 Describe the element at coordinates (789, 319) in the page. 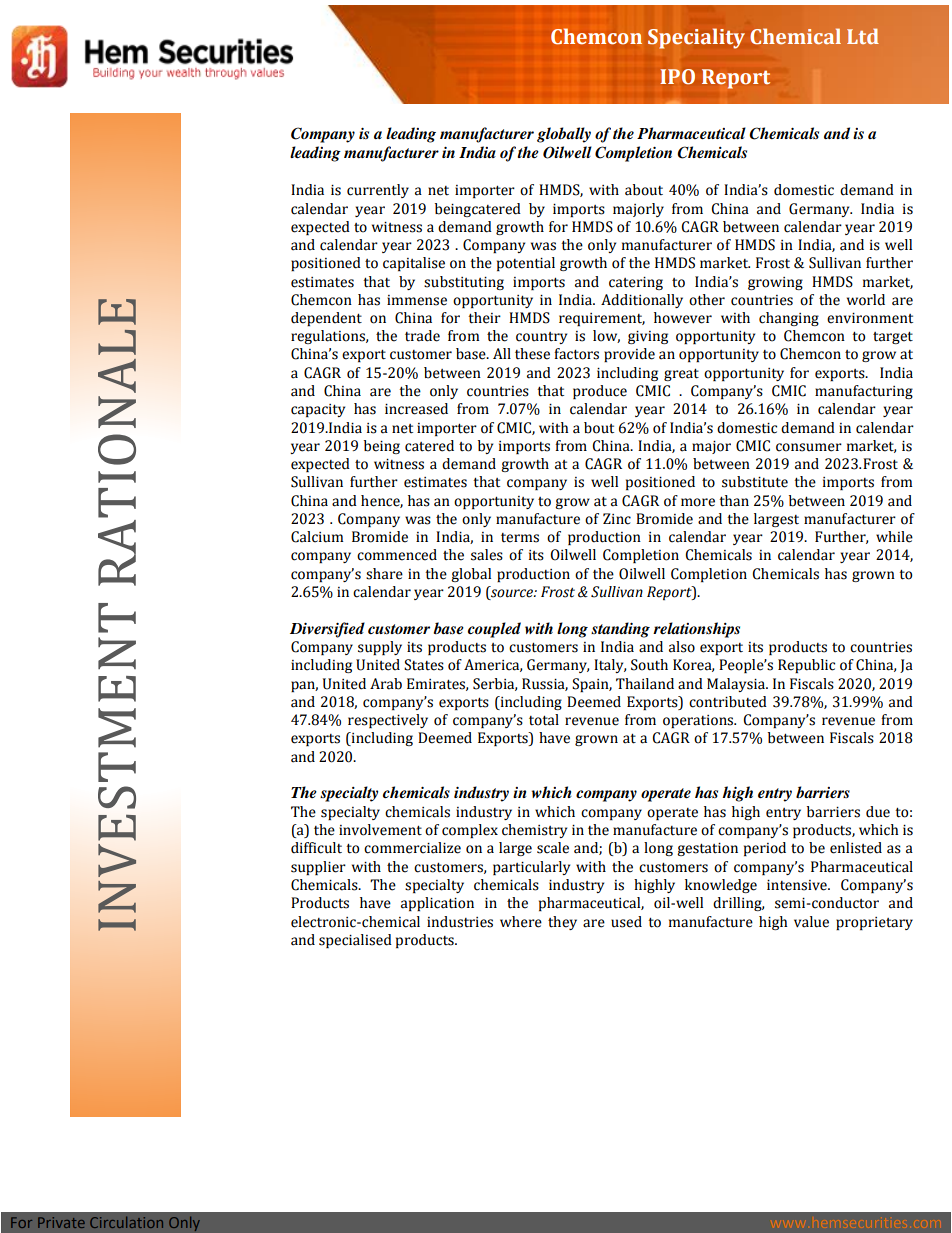

I see `changing` at that location.
